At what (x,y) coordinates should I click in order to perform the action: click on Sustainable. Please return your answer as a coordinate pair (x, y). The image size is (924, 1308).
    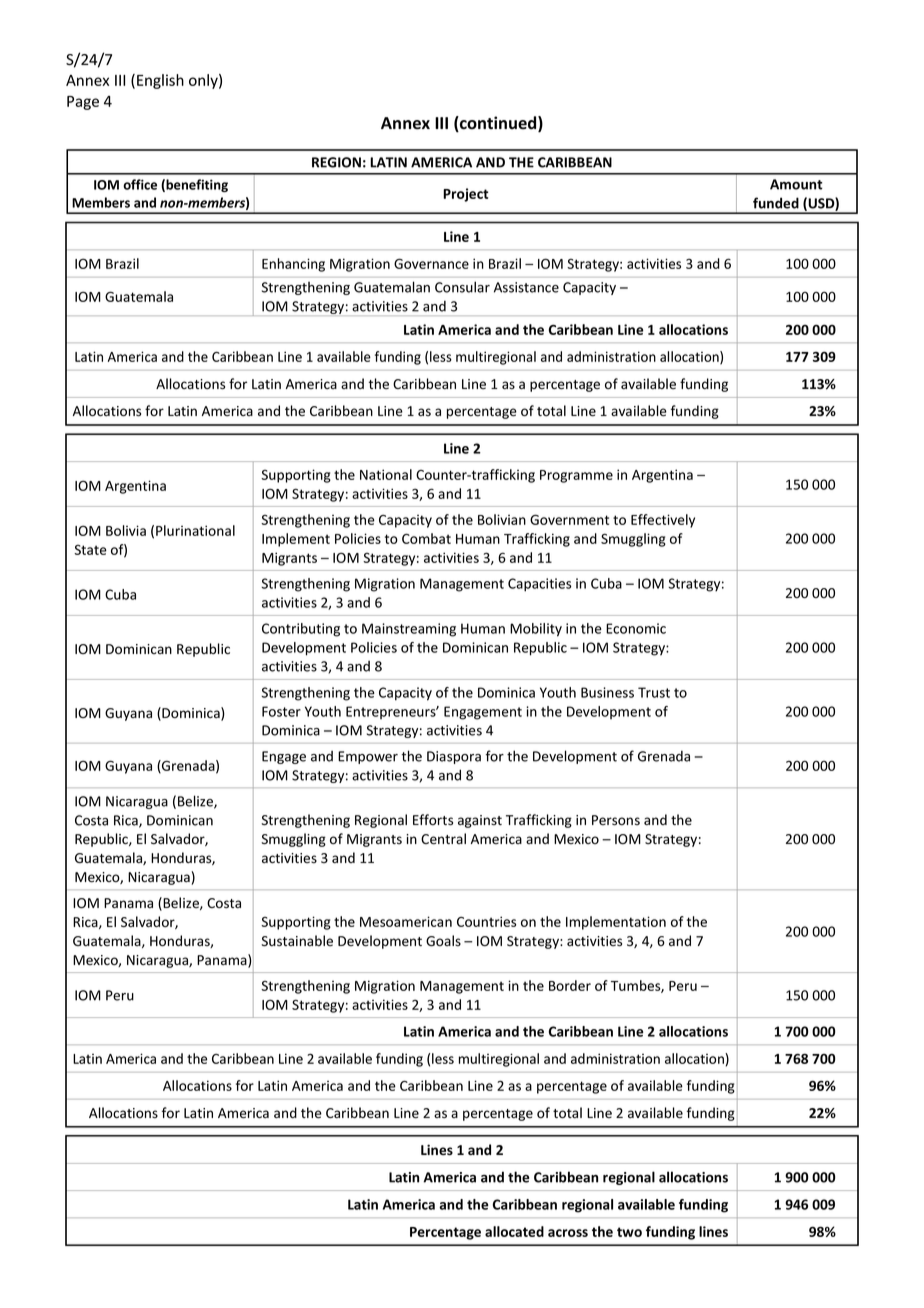
    Looking at the image, I should click on (297, 941).
